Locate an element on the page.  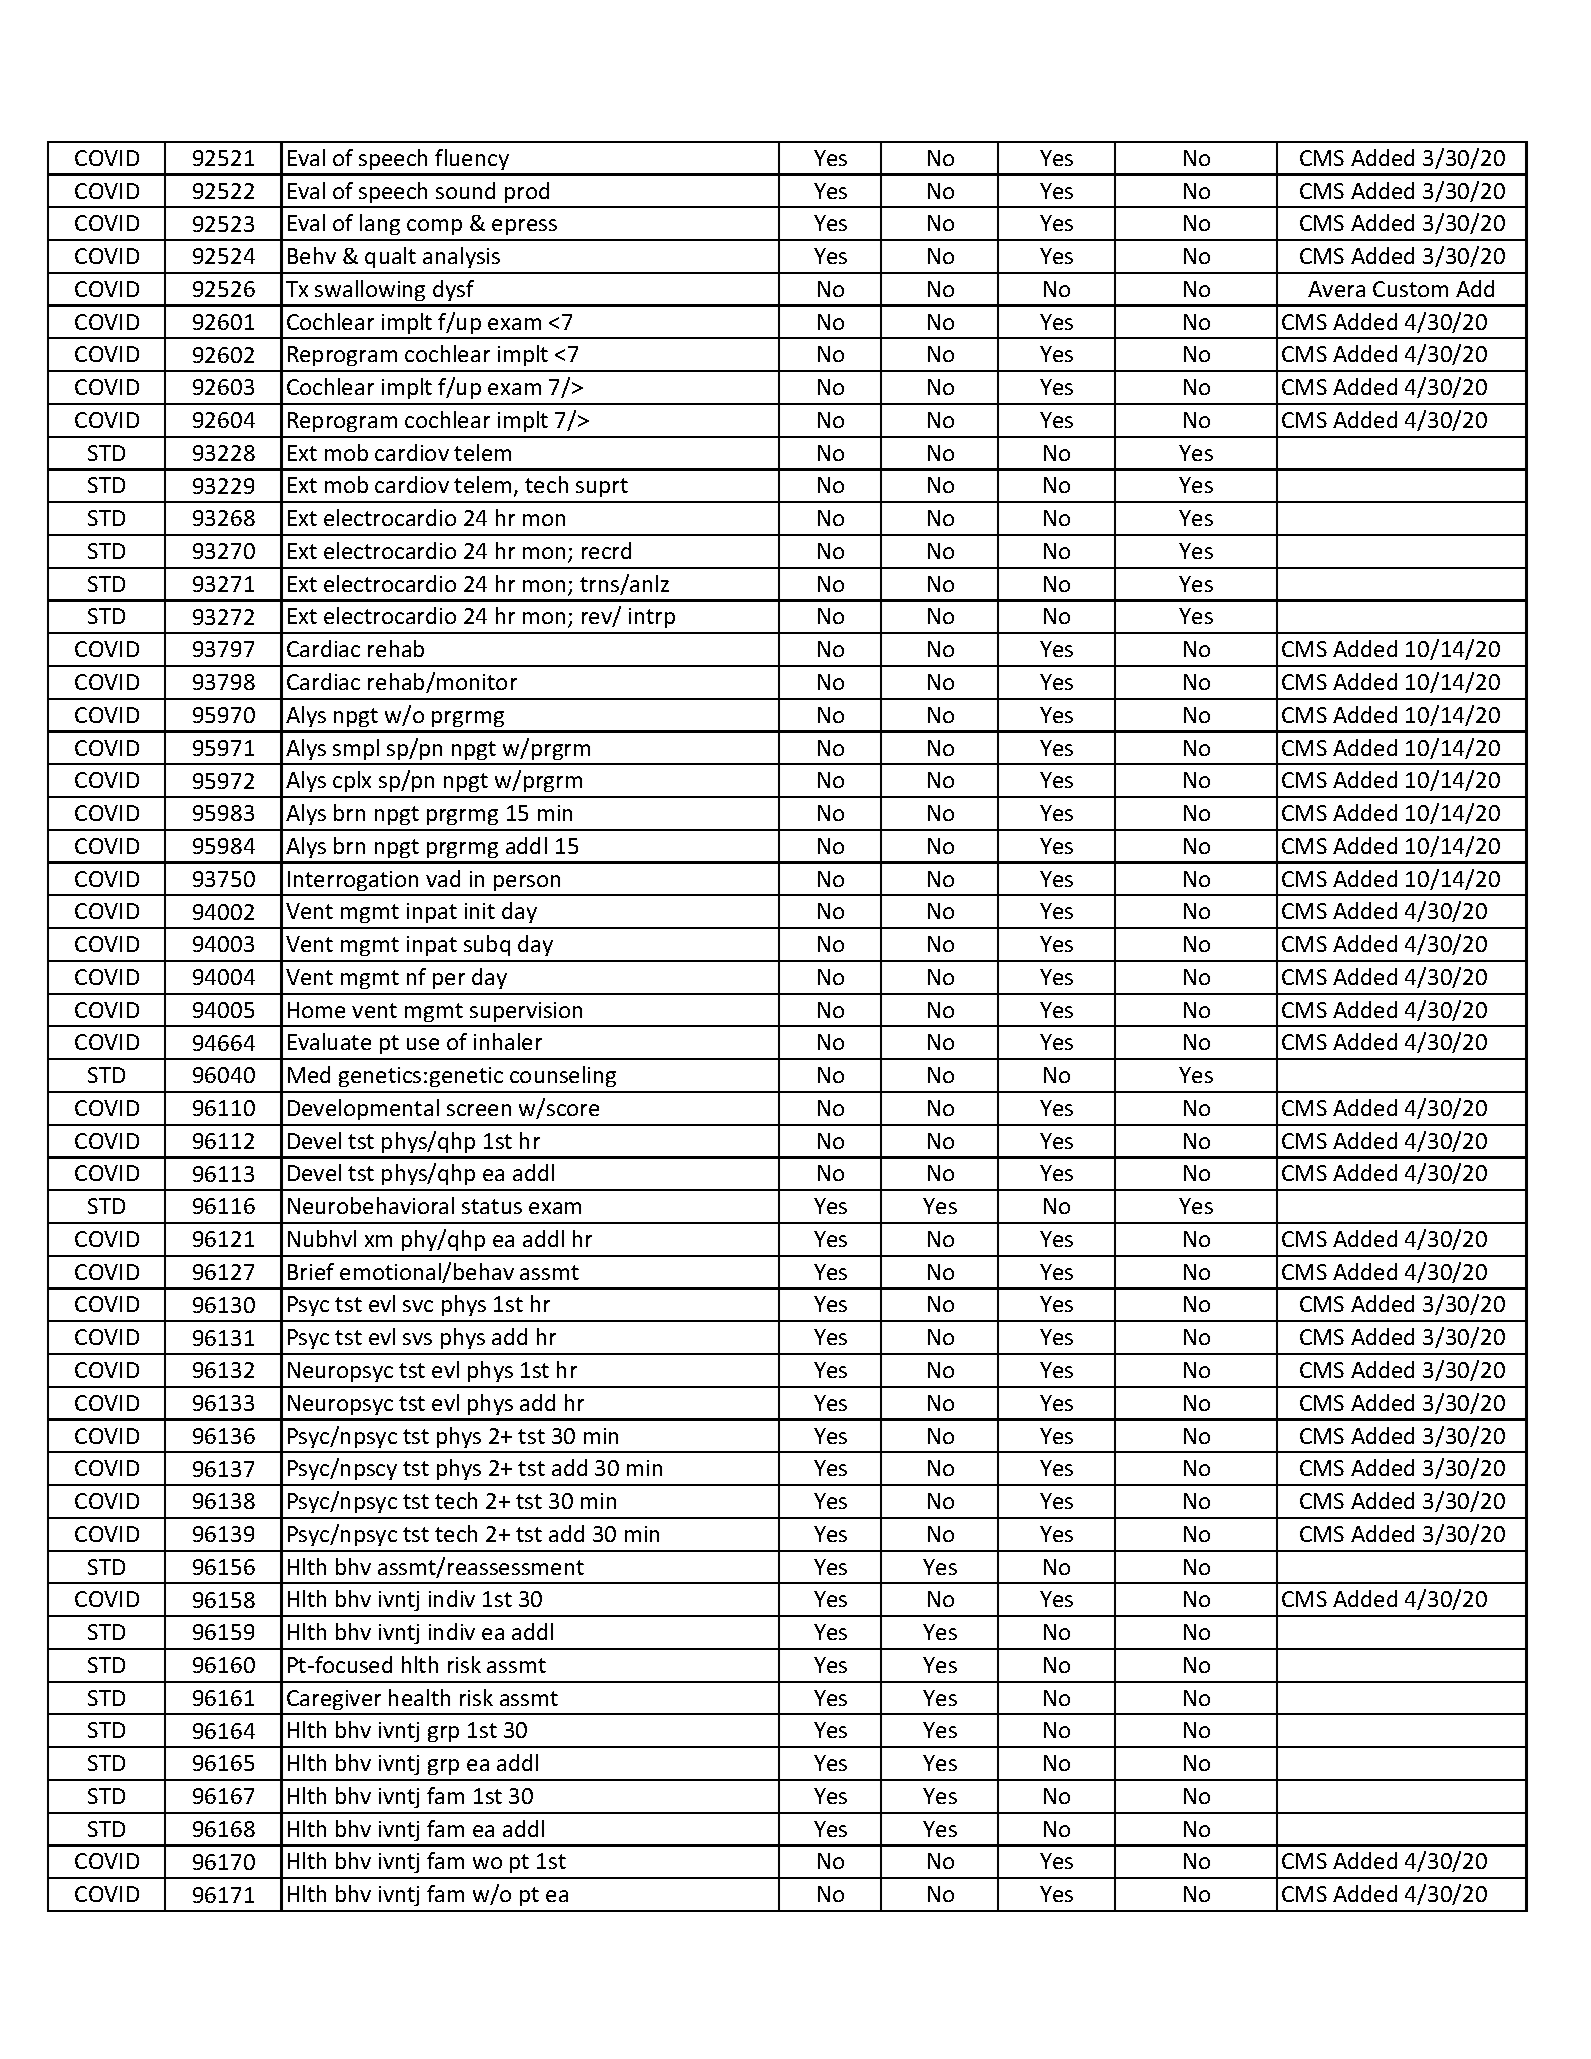
inhaler is located at coordinates (508, 1041).
